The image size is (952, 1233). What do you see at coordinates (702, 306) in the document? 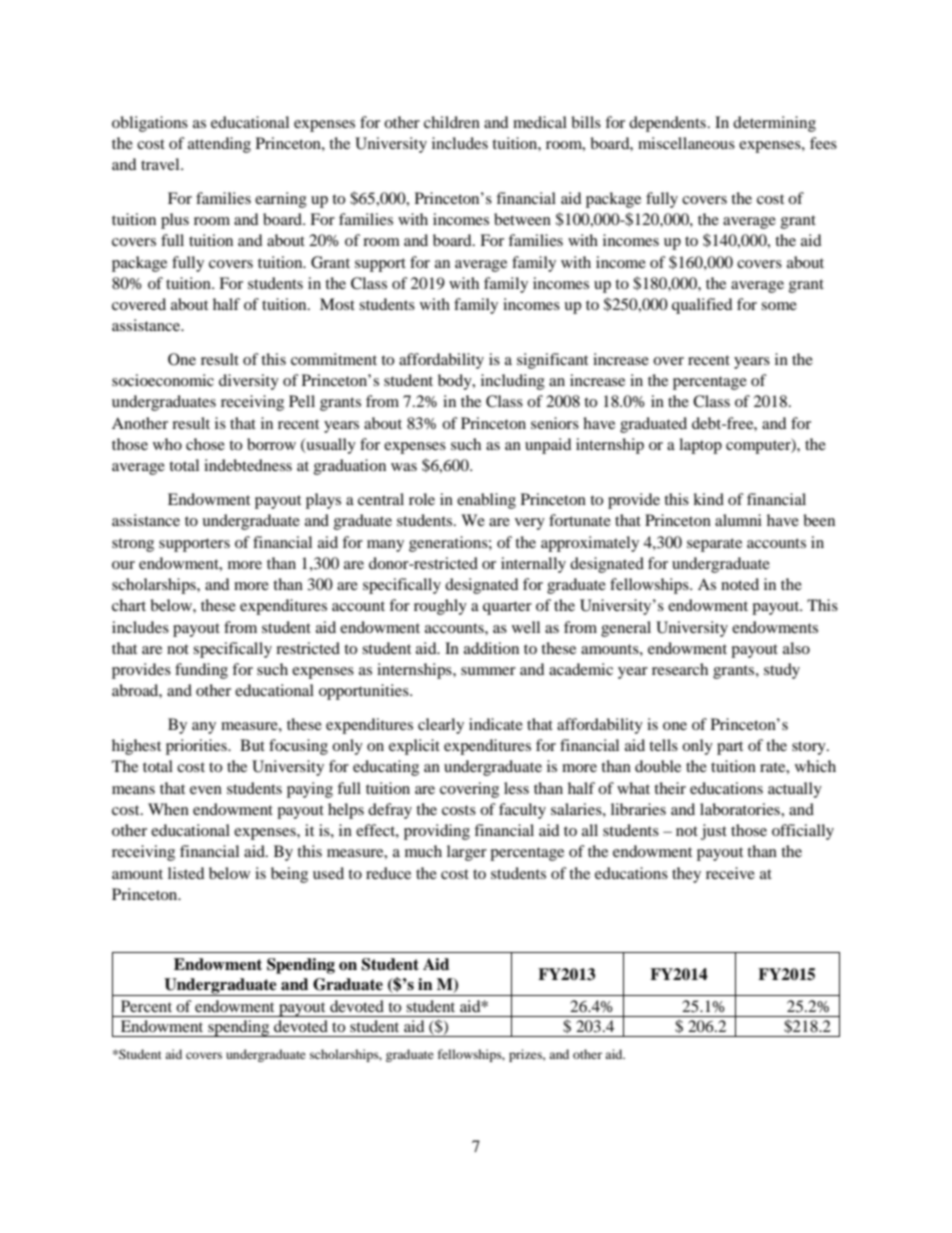
I see `qualified` at bounding box center [702, 306].
